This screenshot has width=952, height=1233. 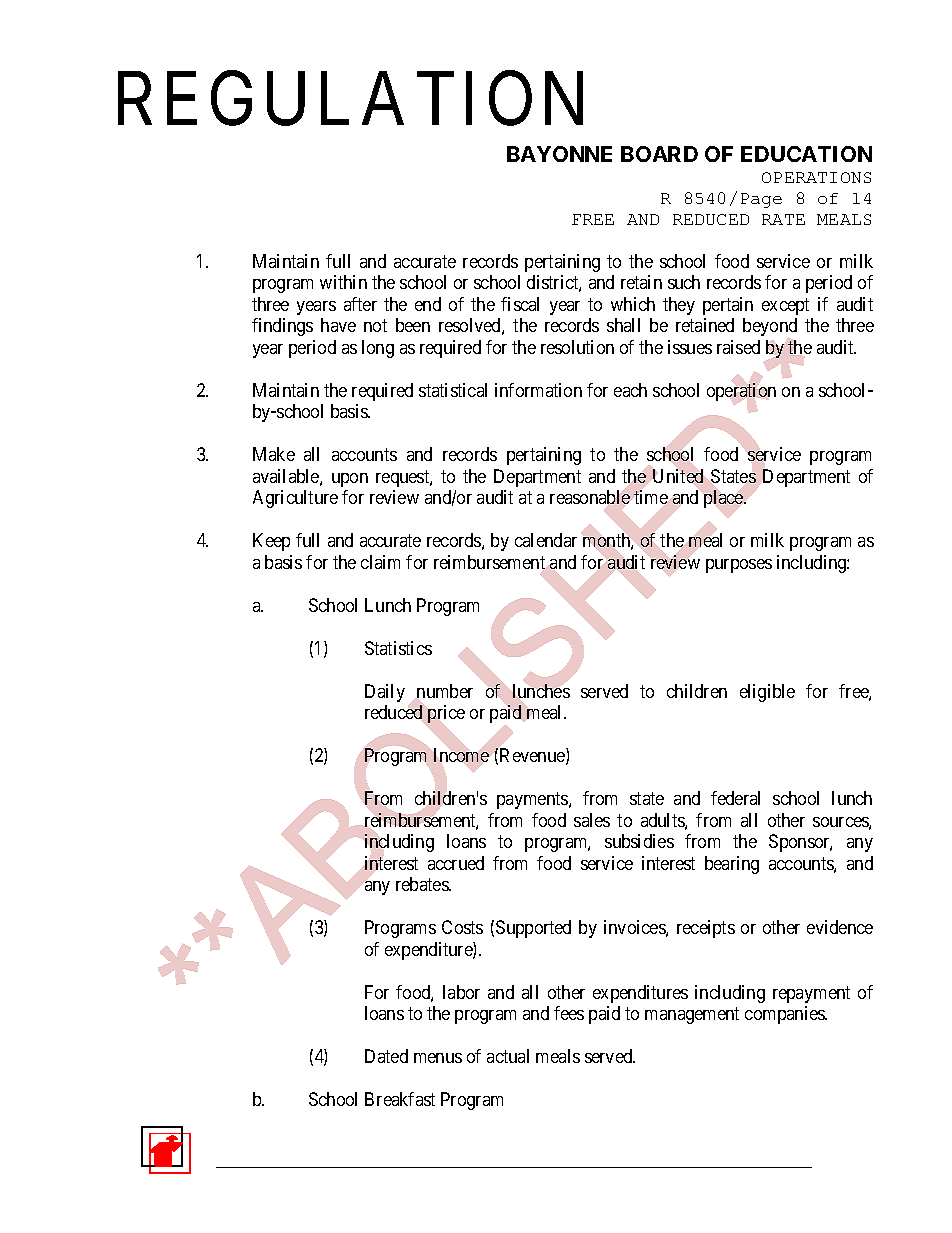 I want to click on place, so click(x=724, y=499).
